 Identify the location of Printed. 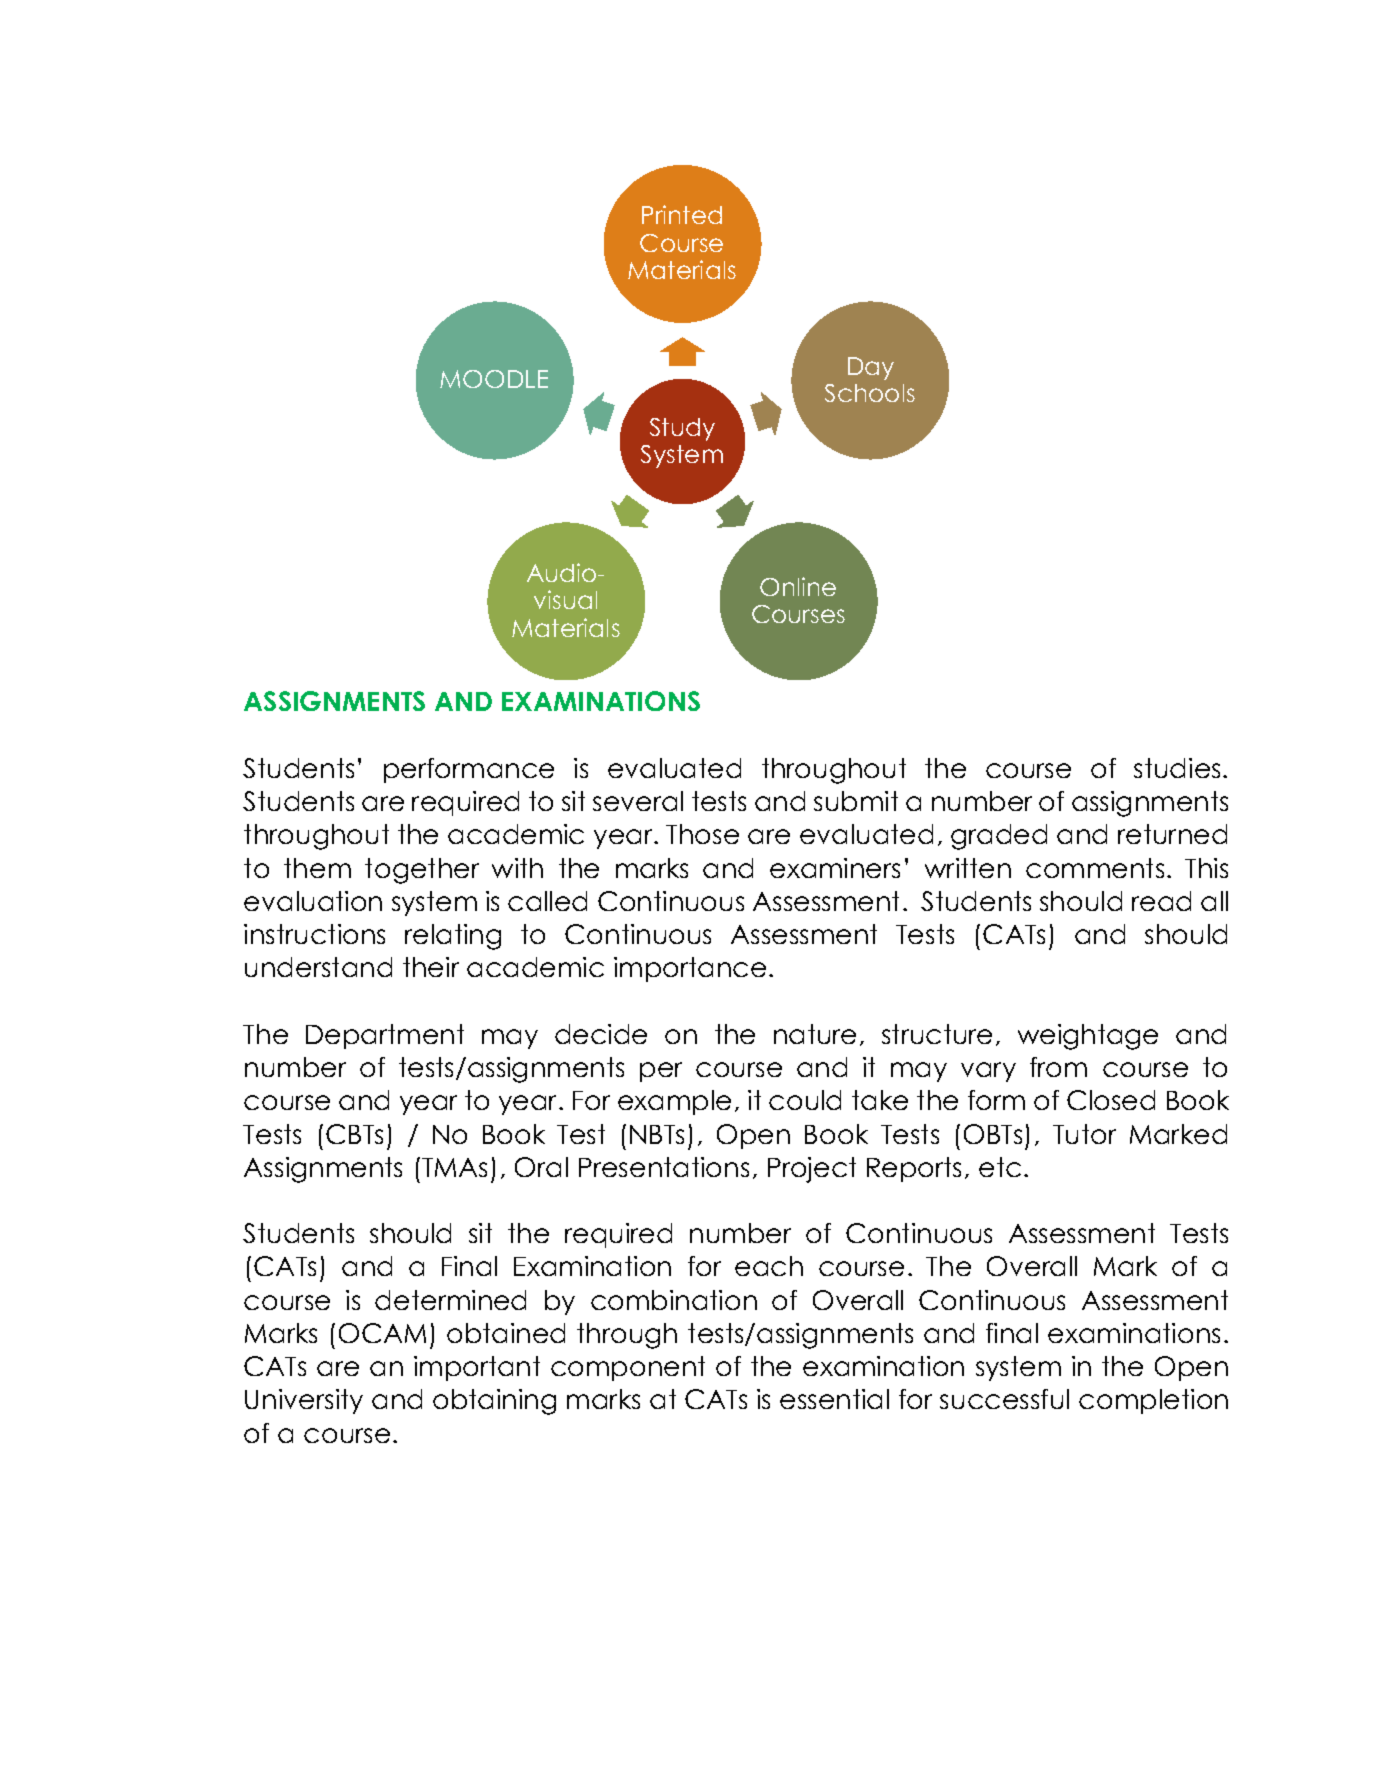
(682, 214).
